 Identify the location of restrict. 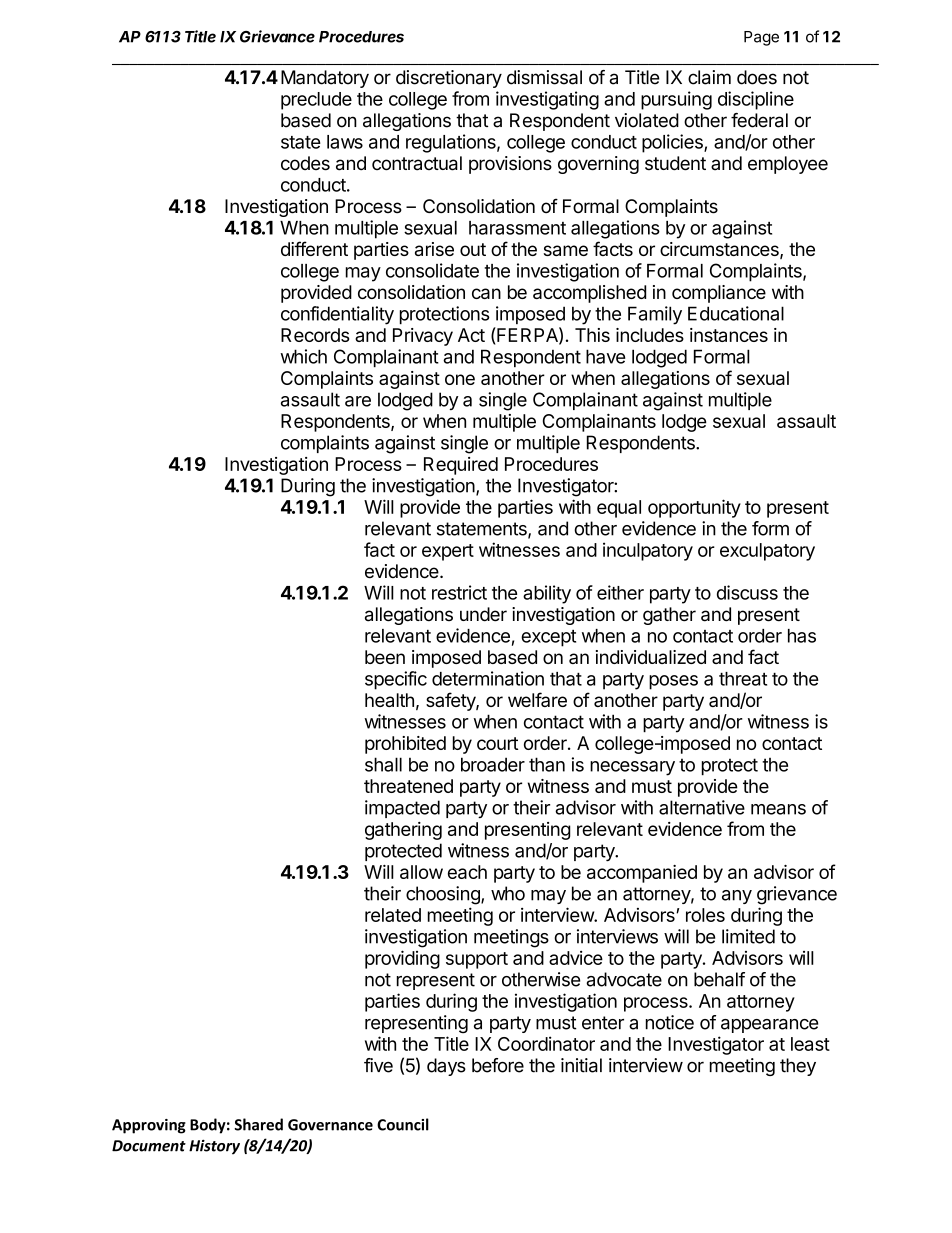
(459, 592).
